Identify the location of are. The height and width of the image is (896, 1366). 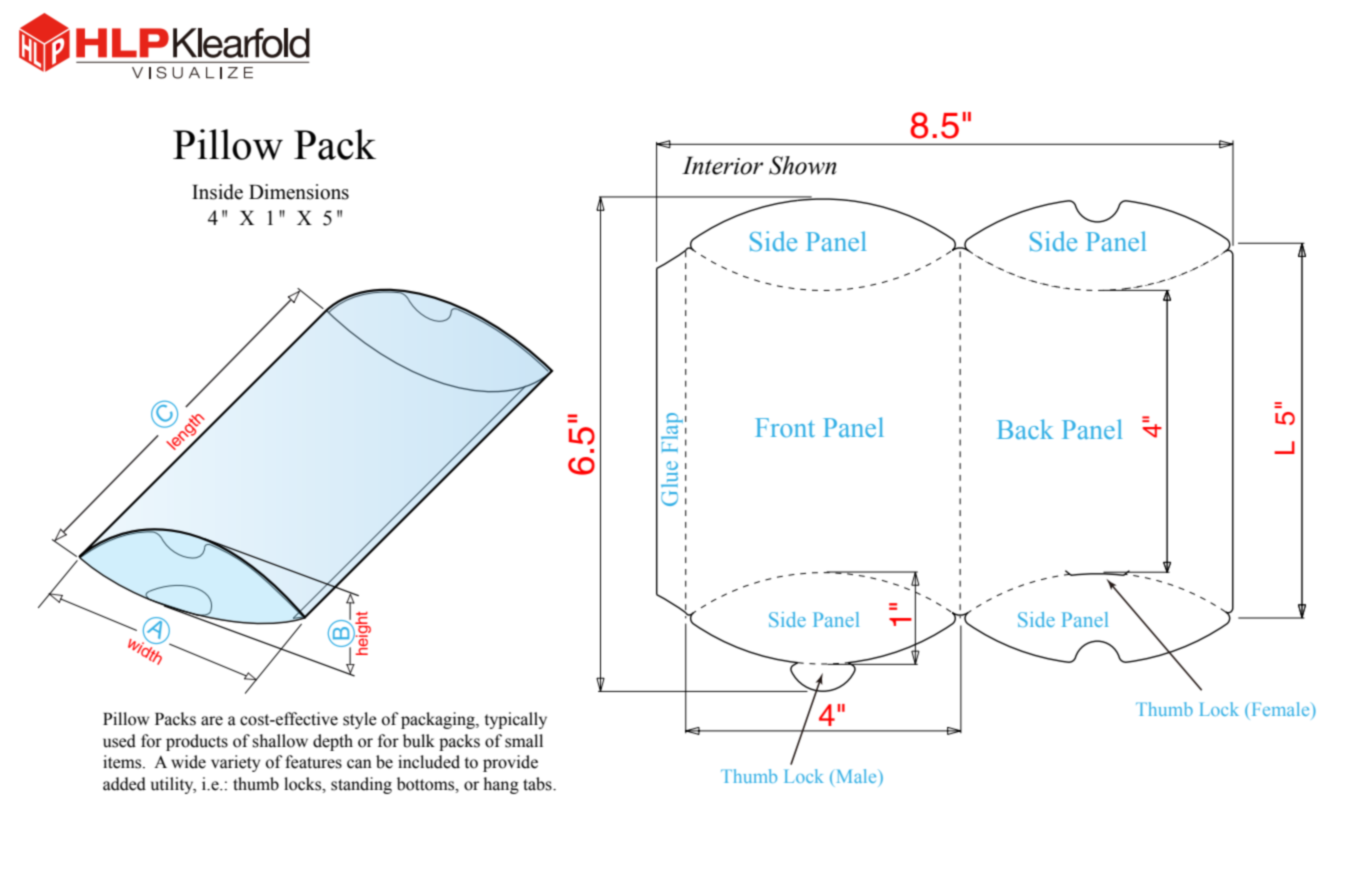
(212, 721).
